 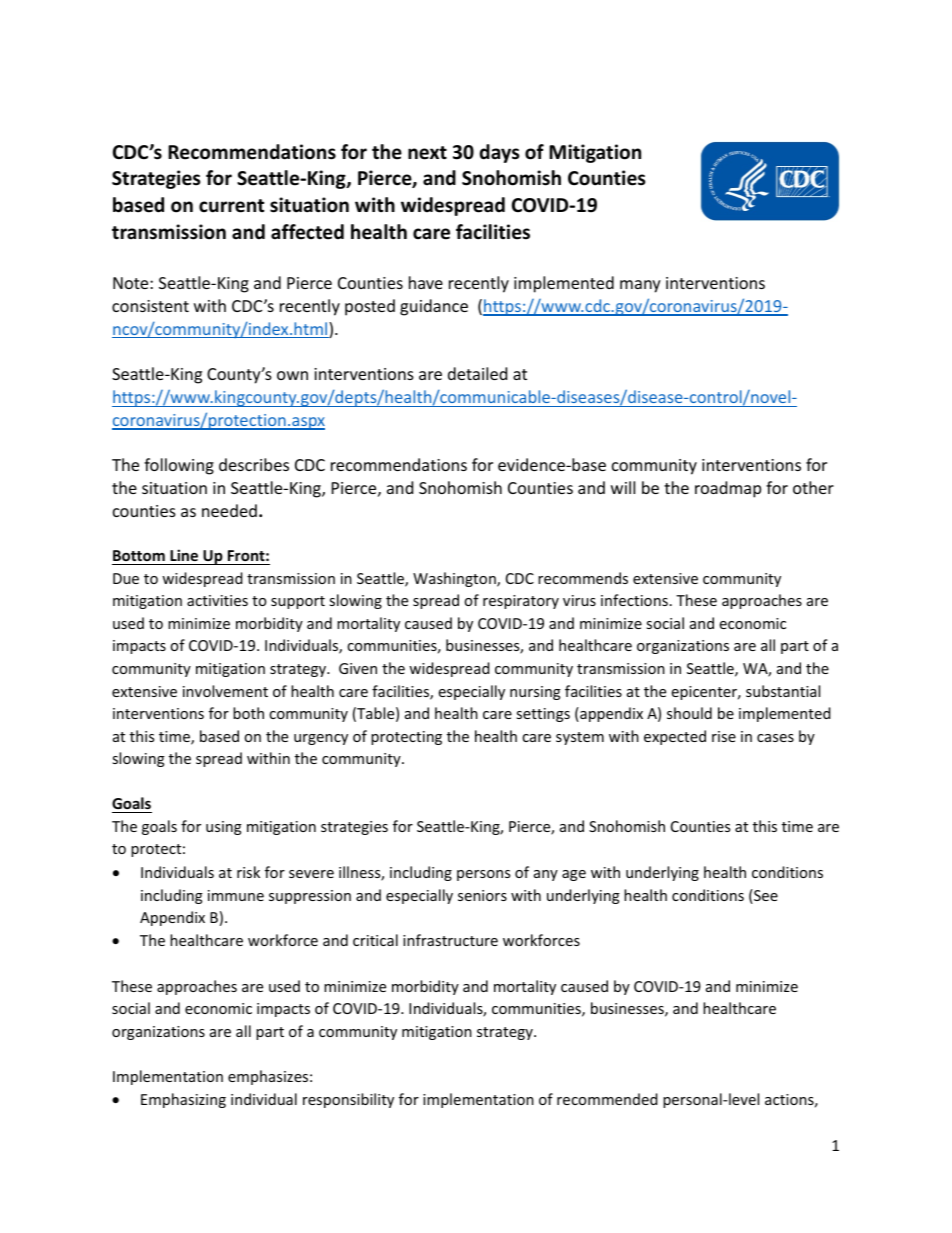 What do you see at coordinates (640, 286) in the screenshot?
I see `many` at bounding box center [640, 286].
